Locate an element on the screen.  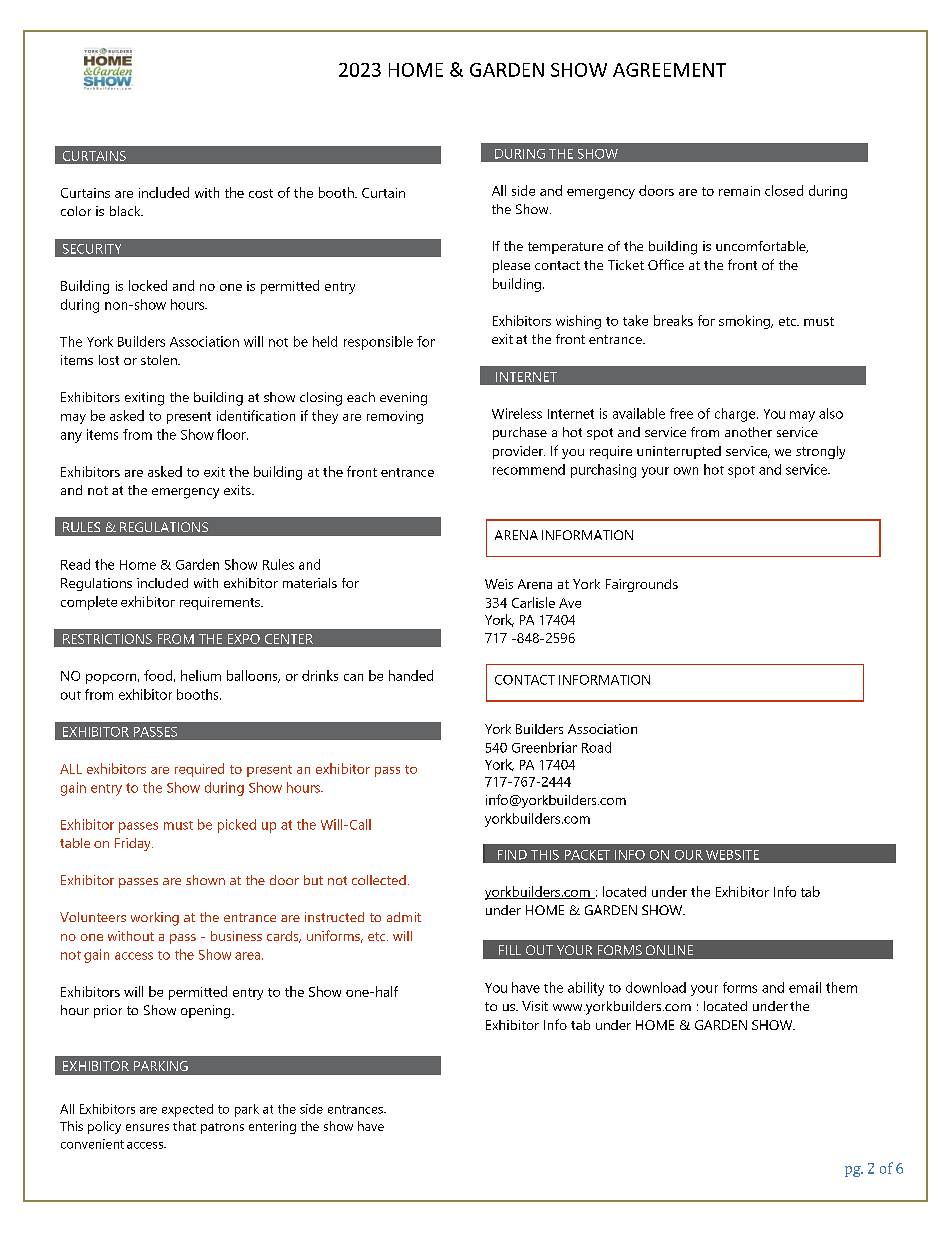
expected is located at coordinates (187, 1110).
